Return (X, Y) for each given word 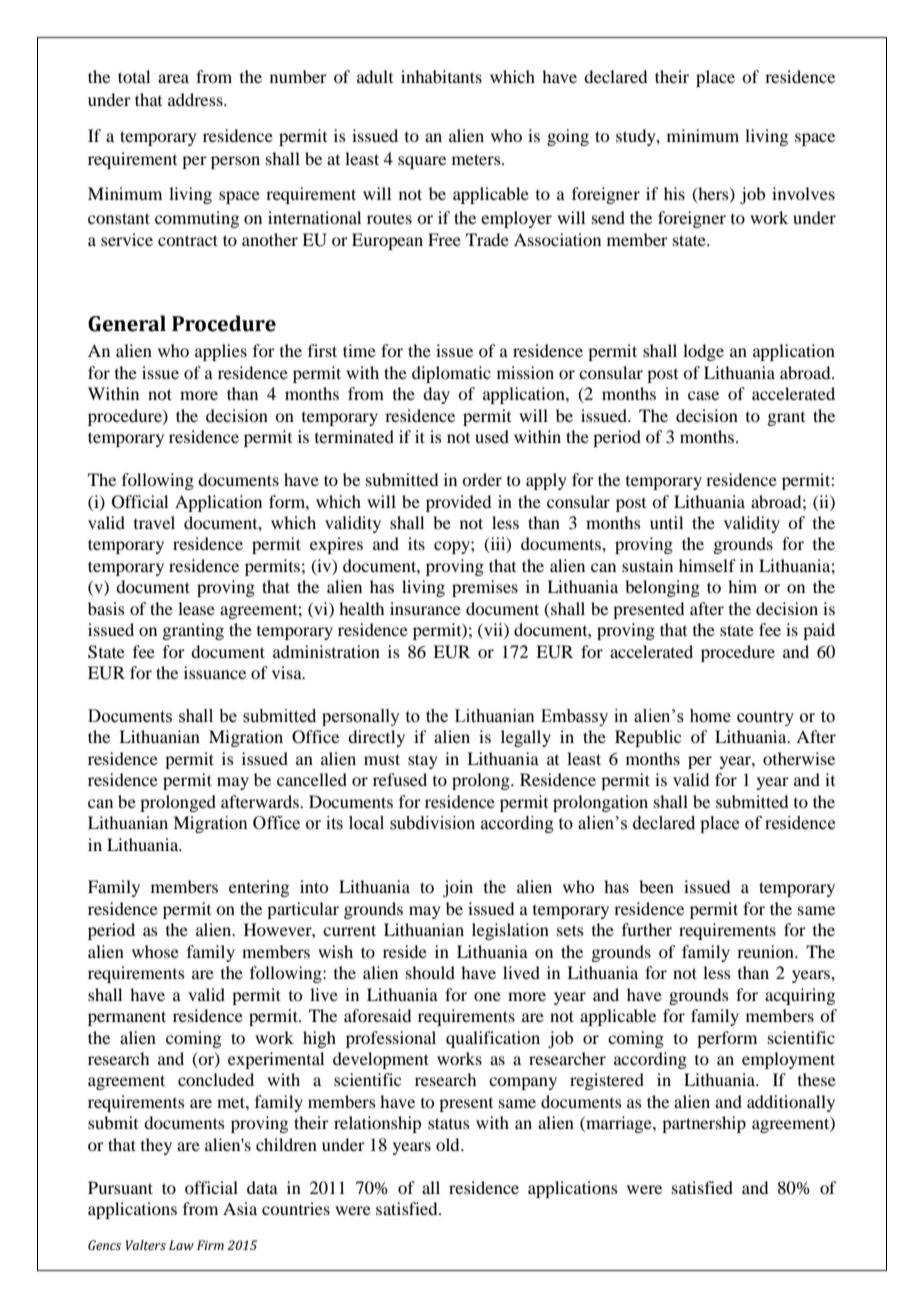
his (674, 193)
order (482, 479)
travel (154, 522)
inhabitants (441, 76)
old (449, 1144)
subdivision (432, 823)
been (656, 886)
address (196, 99)
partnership (704, 1124)
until (666, 522)
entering (259, 888)
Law (181, 1245)
